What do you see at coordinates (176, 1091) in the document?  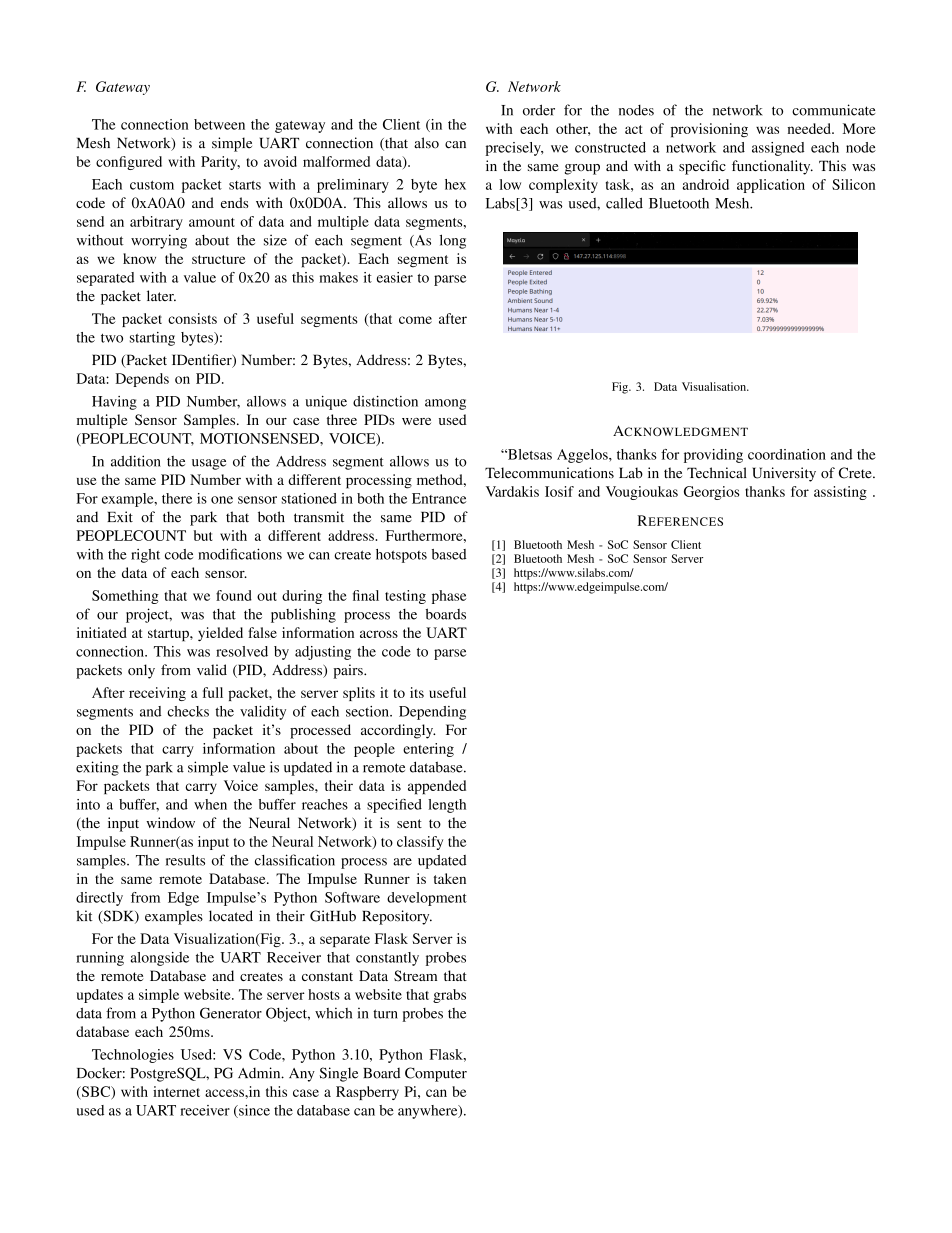 I see `internet` at bounding box center [176, 1091].
